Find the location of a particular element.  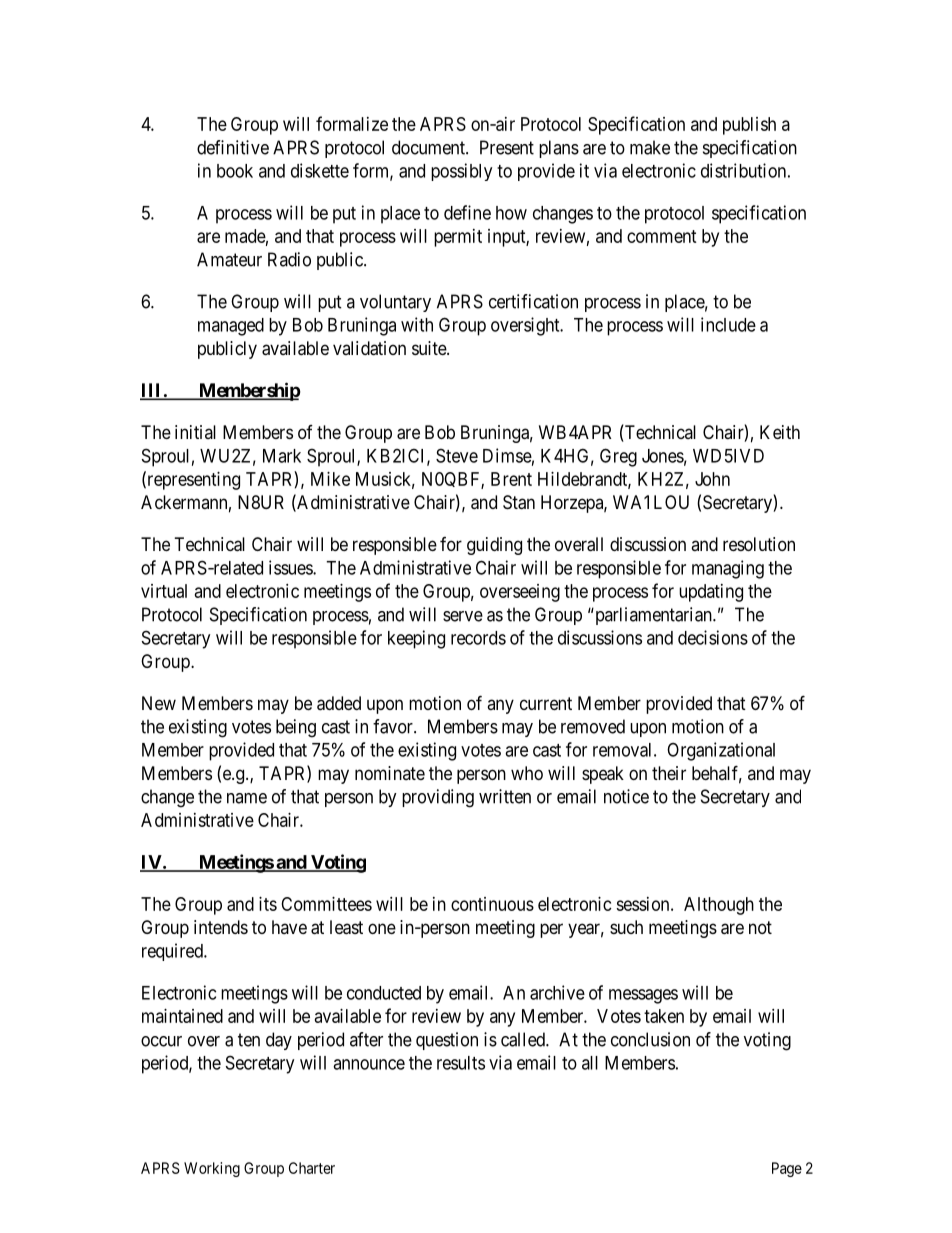

virtual is located at coordinates (164, 591).
